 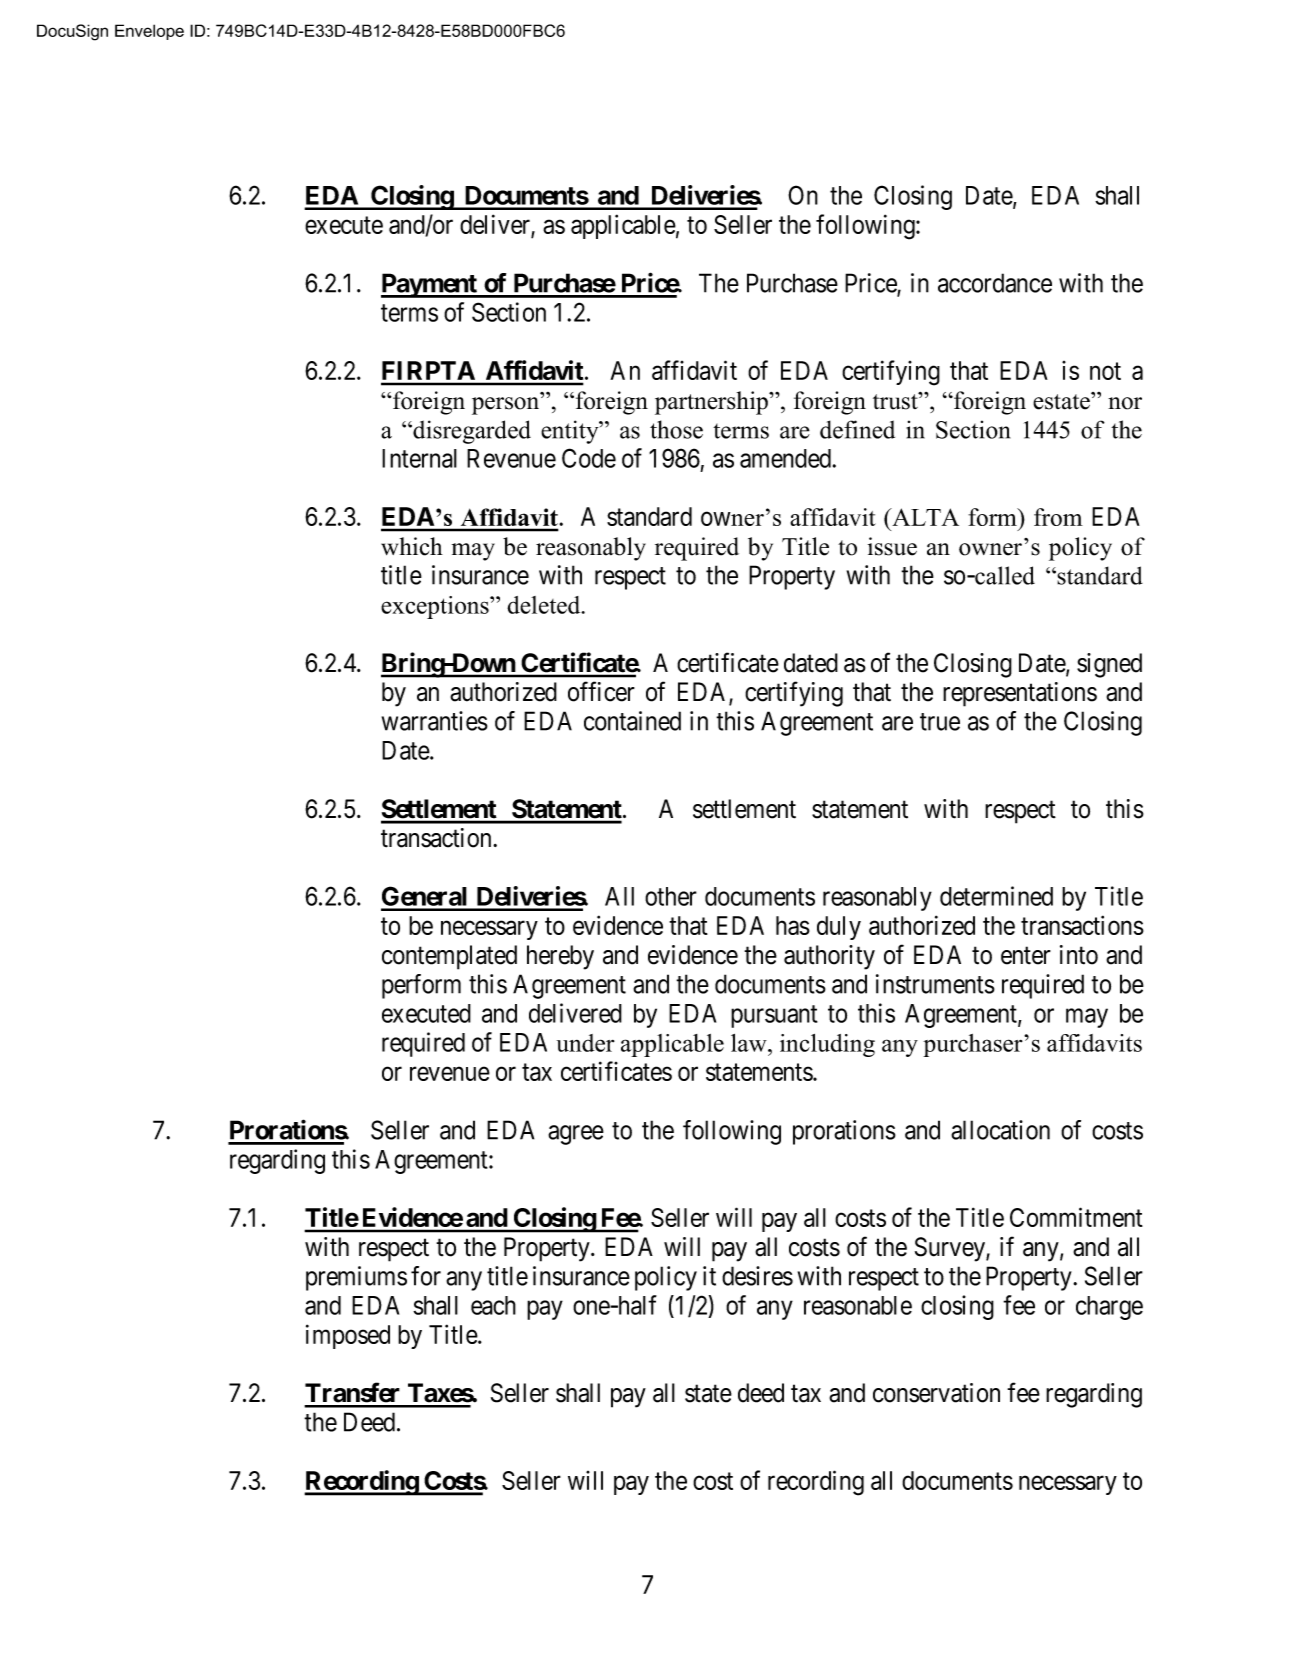 What do you see at coordinates (356, 1278) in the document?
I see `premiums` at bounding box center [356, 1278].
